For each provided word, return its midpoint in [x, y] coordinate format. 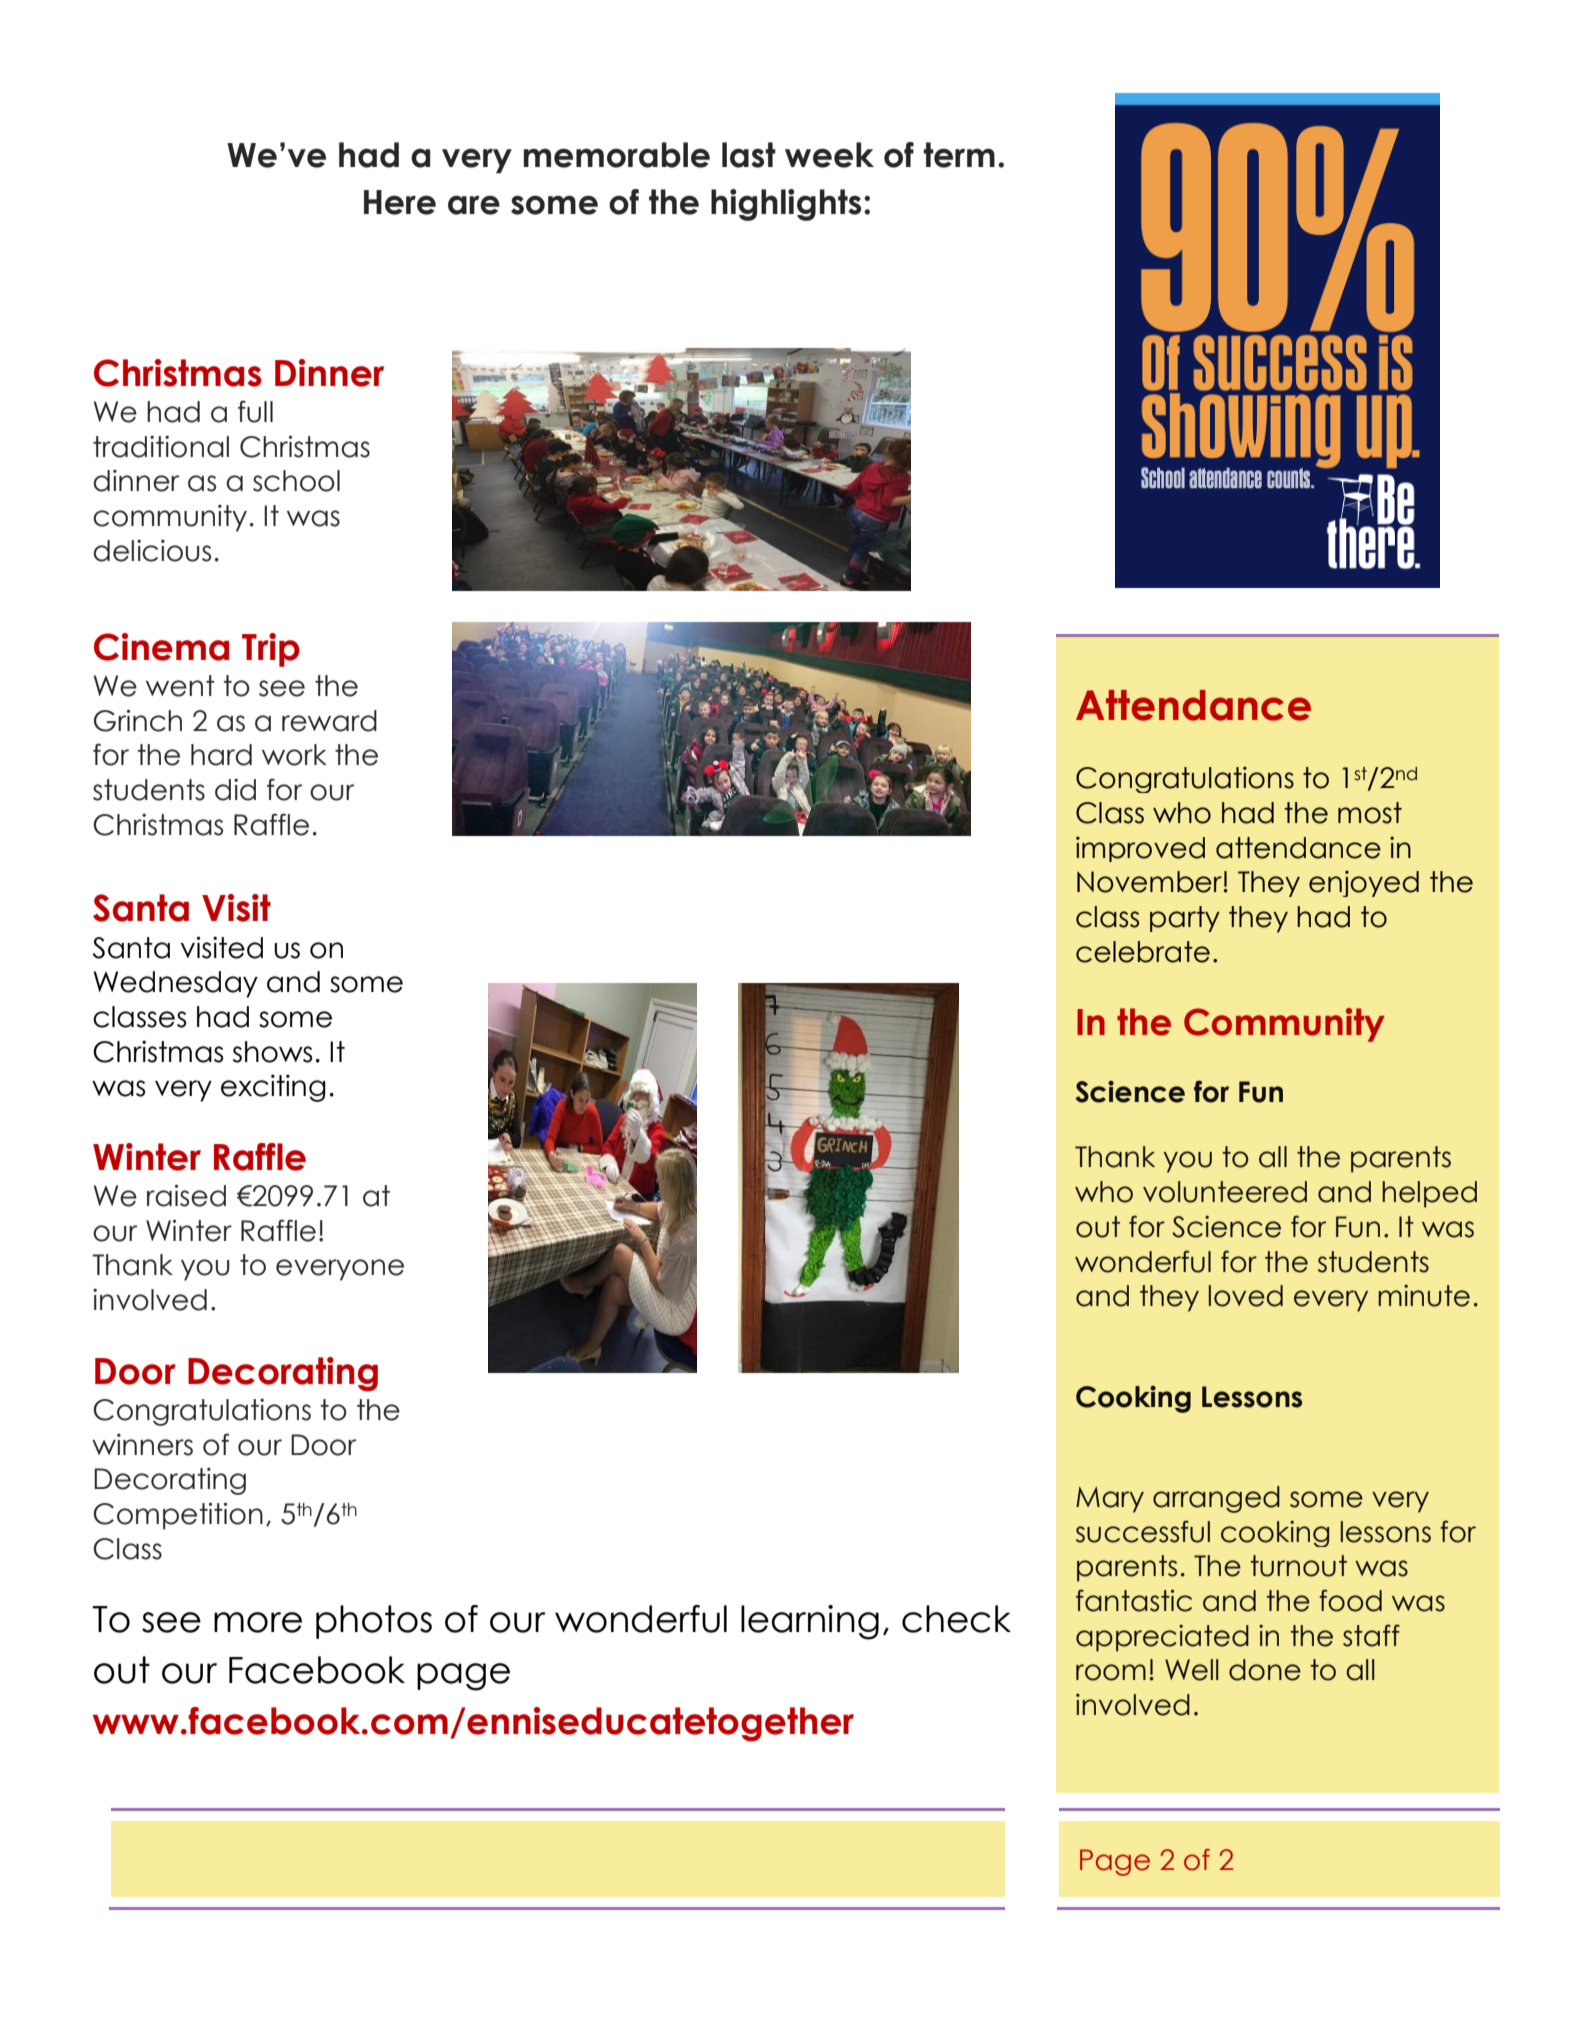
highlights [786, 205]
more [258, 1622]
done [1265, 1670]
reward [329, 721]
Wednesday [175, 984]
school [296, 481]
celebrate [1143, 952]
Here [400, 202]
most [1370, 813]
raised [186, 1195]
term [959, 155]
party [1185, 919]
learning [810, 1622]
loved [1246, 1296]
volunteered [1225, 1192]
